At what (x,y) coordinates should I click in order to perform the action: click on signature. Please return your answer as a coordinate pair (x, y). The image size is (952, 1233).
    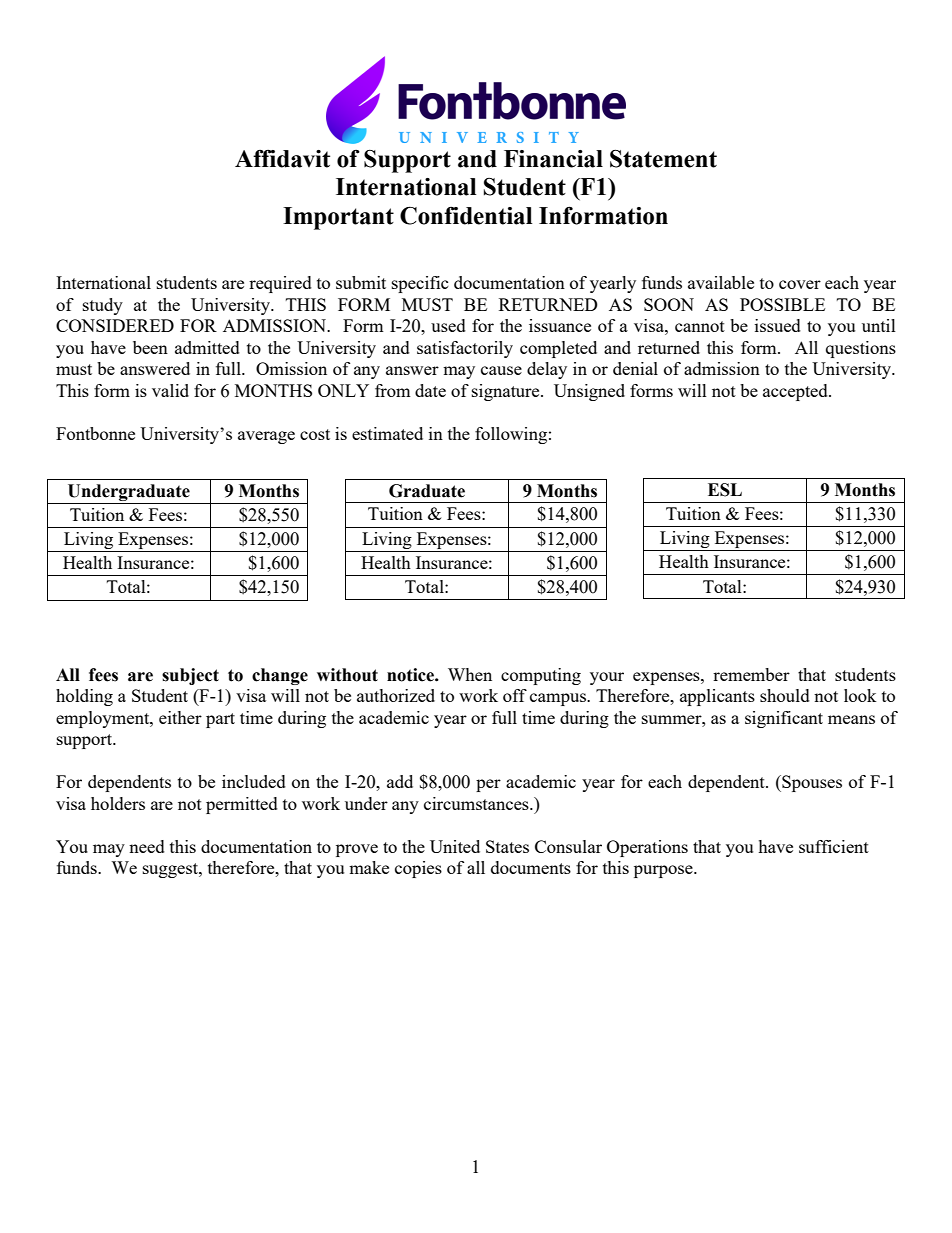
    Looking at the image, I should click on (507, 392).
